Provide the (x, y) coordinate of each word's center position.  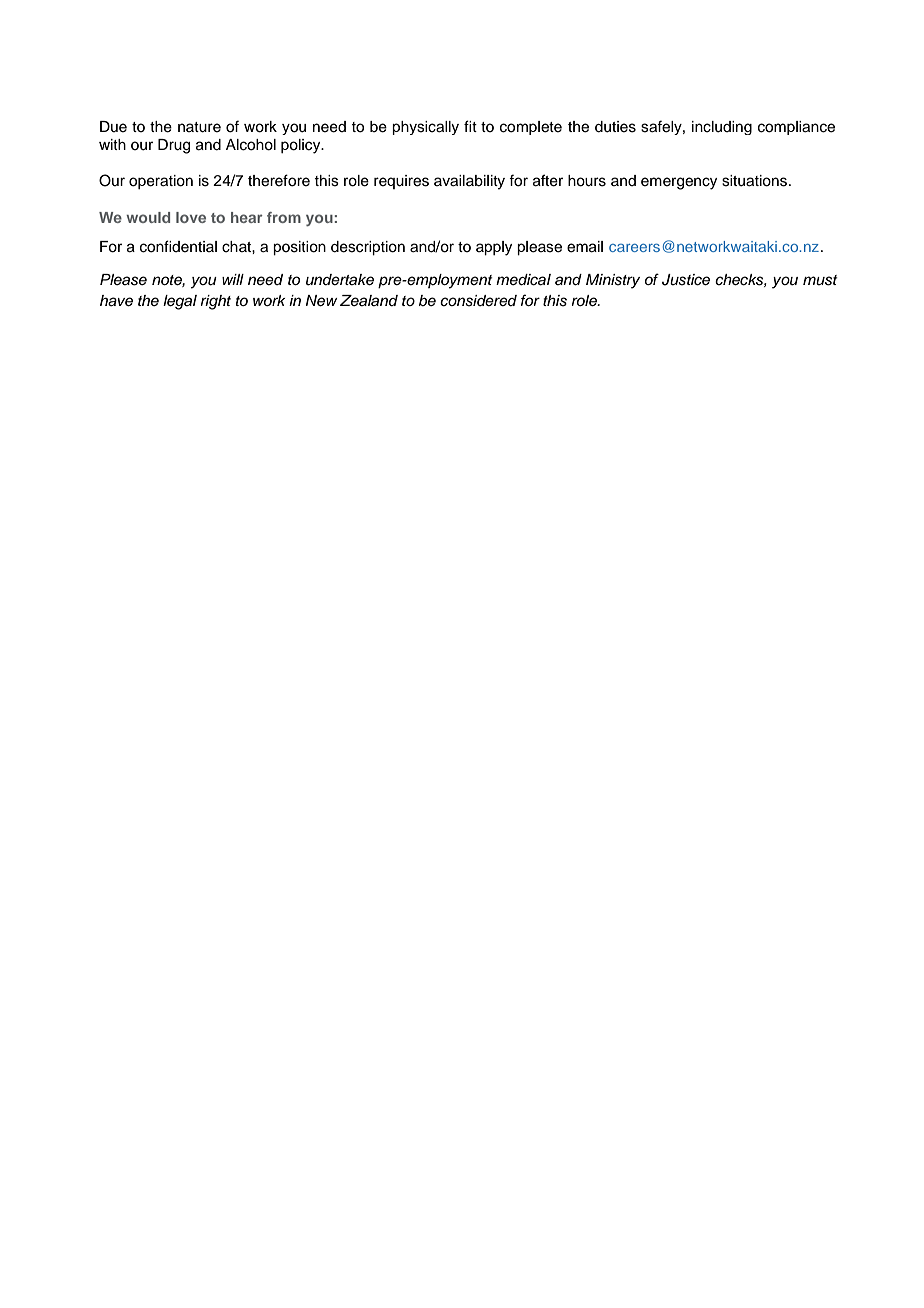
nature (199, 127)
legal (180, 302)
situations (754, 181)
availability (469, 182)
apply (494, 248)
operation (161, 182)
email (585, 247)
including (722, 128)
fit (470, 126)
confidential (178, 246)
